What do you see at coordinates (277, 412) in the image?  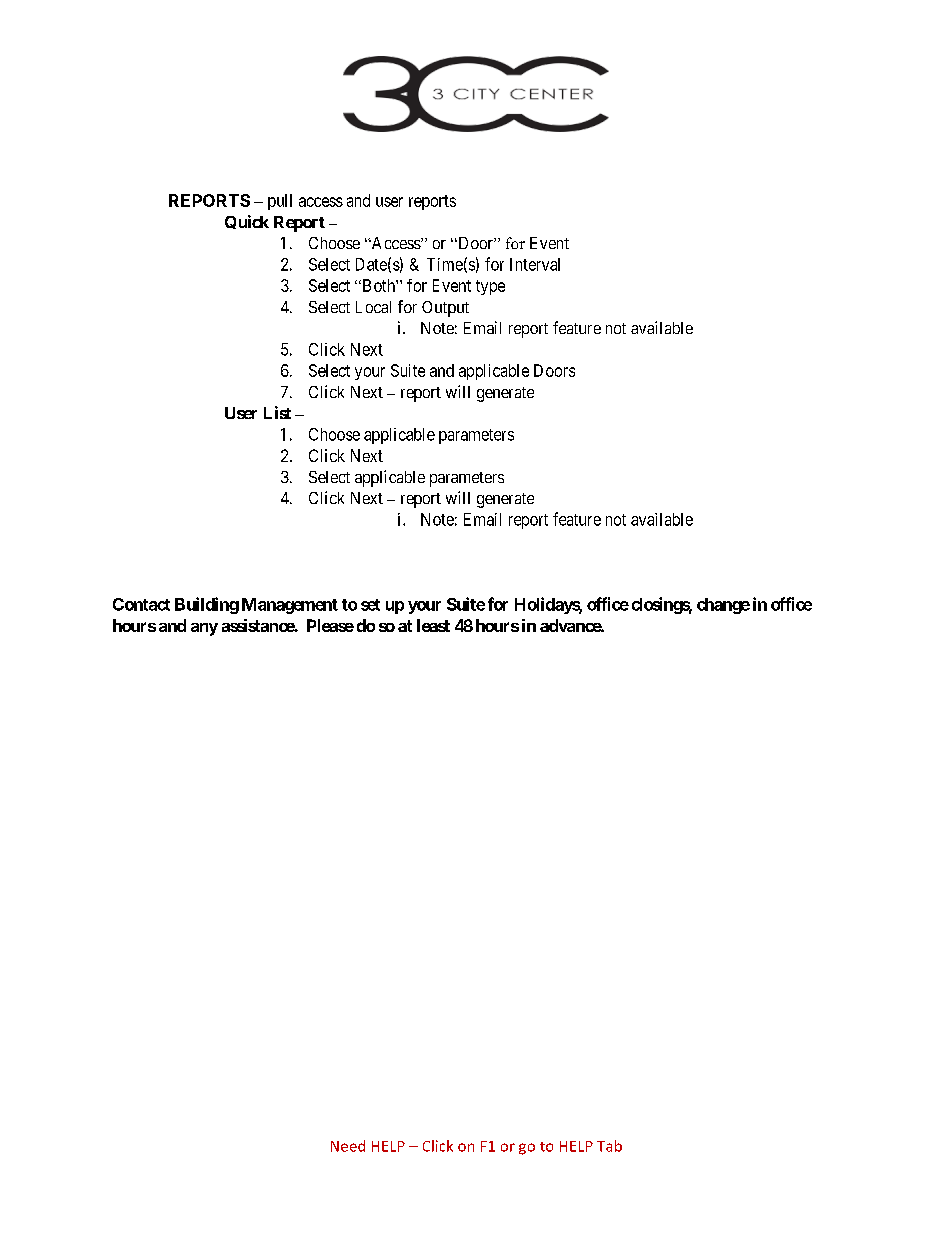 I see `List` at bounding box center [277, 412].
